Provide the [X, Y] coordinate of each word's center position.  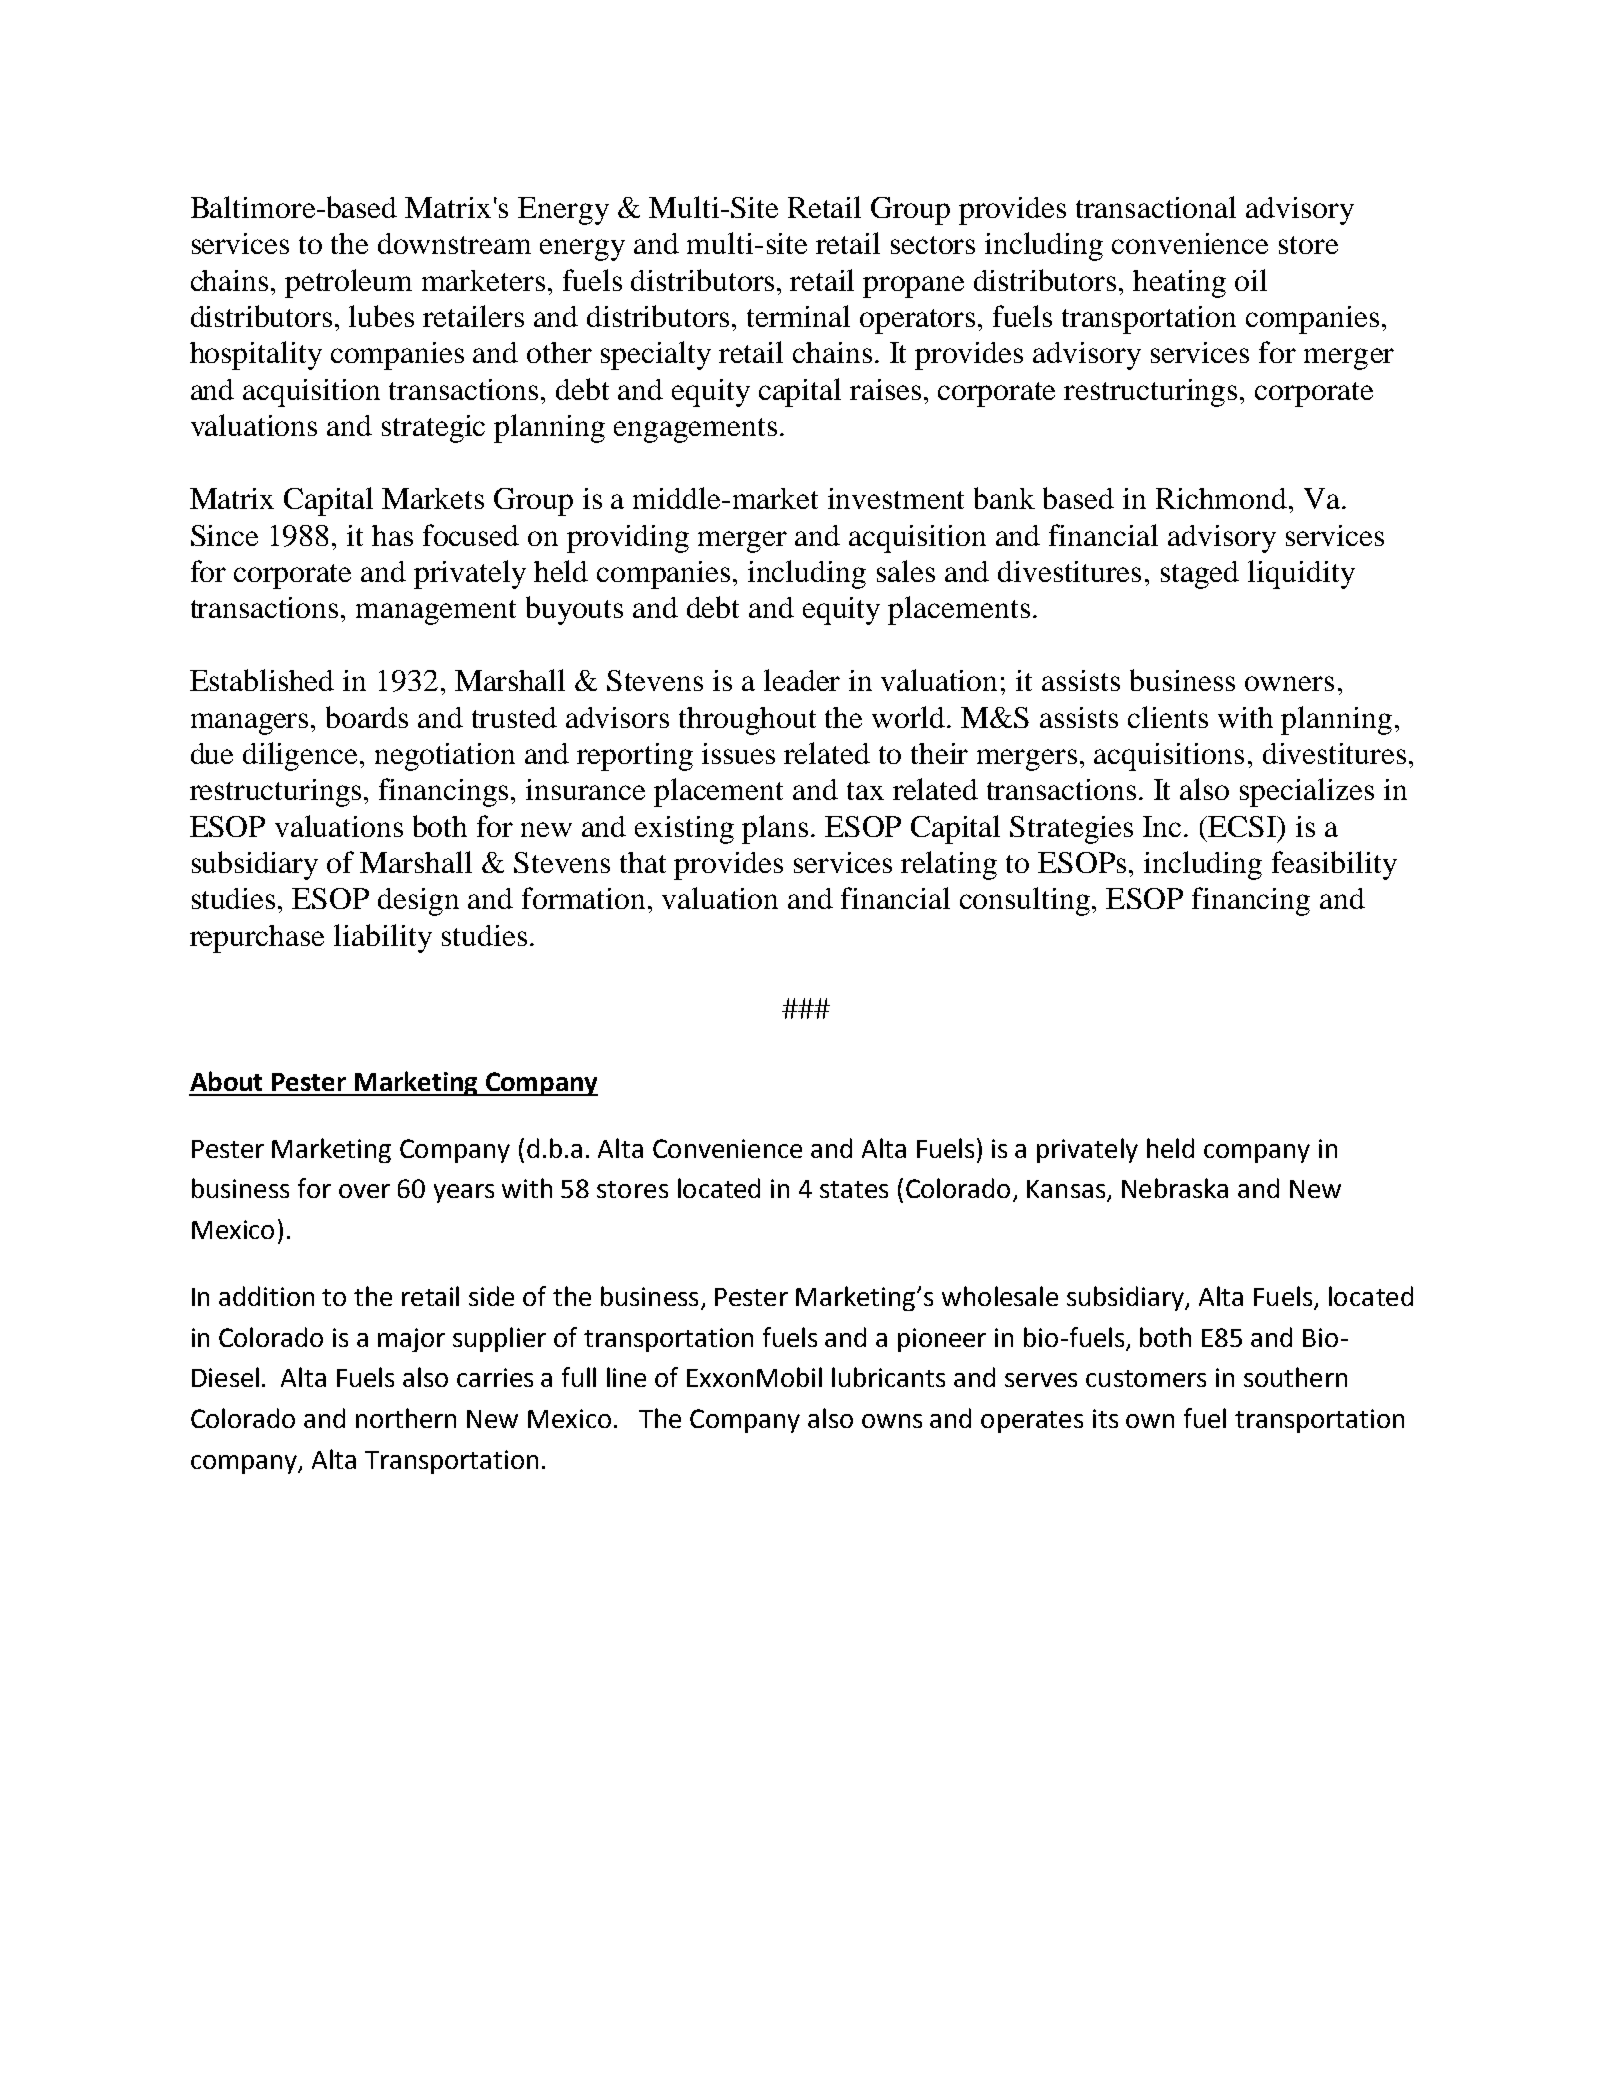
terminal [798, 316]
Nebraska [1175, 1188]
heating [1179, 284]
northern [406, 1418]
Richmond [1223, 498]
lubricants [888, 1377]
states [854, 1189]
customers [1146, 1378]
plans [775, 829]
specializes [1307, 792]
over [364, 1191]
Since [224, 535]
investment [896, 498]
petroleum [348, 283]
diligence [300, 756]
